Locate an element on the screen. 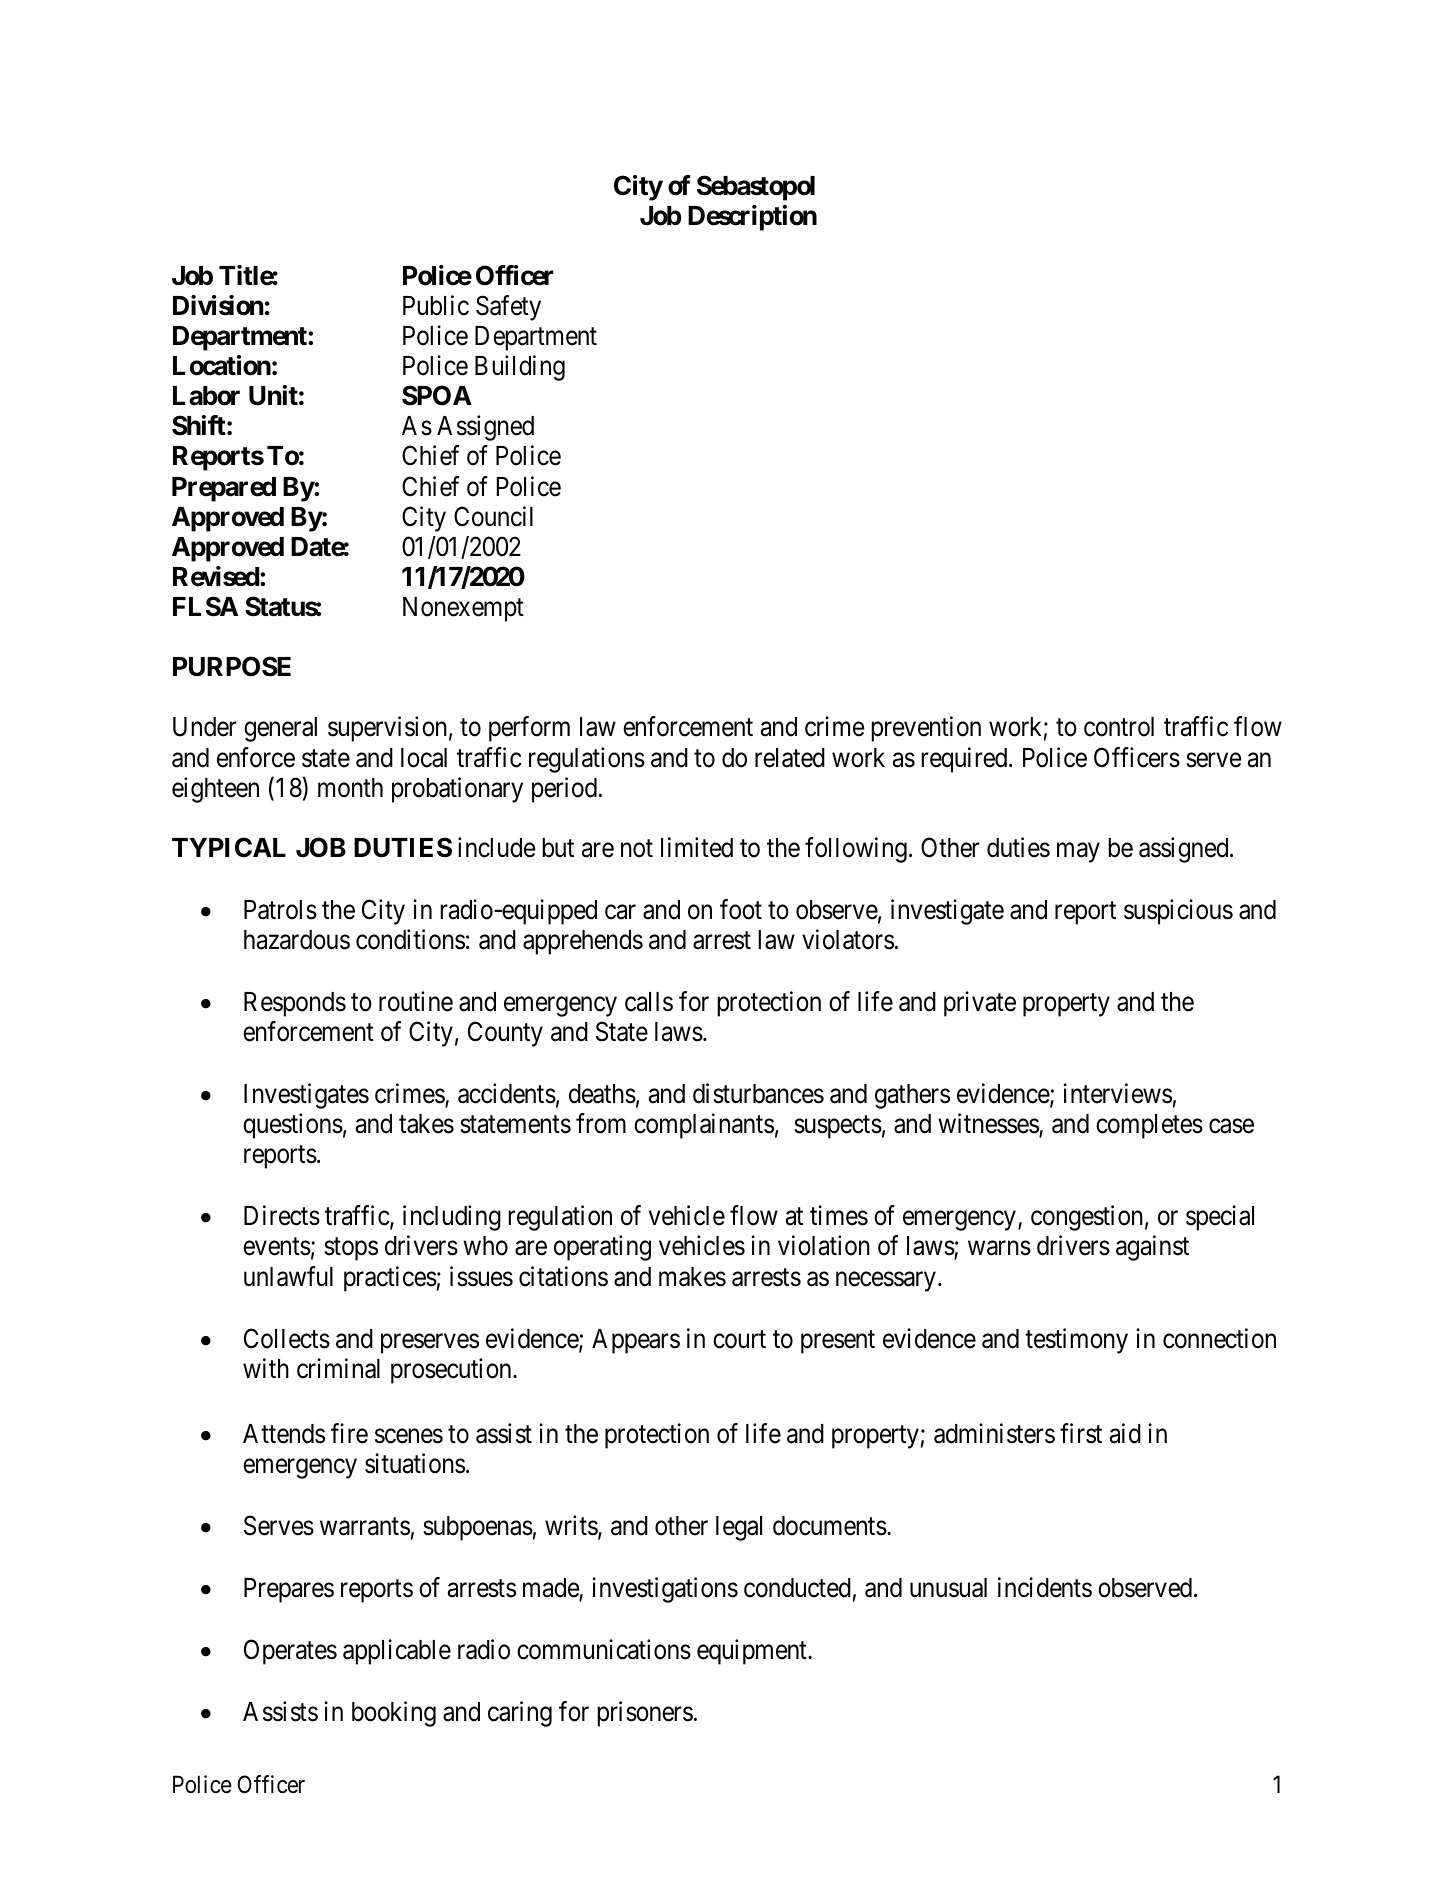 Image resolution: width=1456 pixels, height=1884 pixels. violation is located at coordinates (824, 1245).
